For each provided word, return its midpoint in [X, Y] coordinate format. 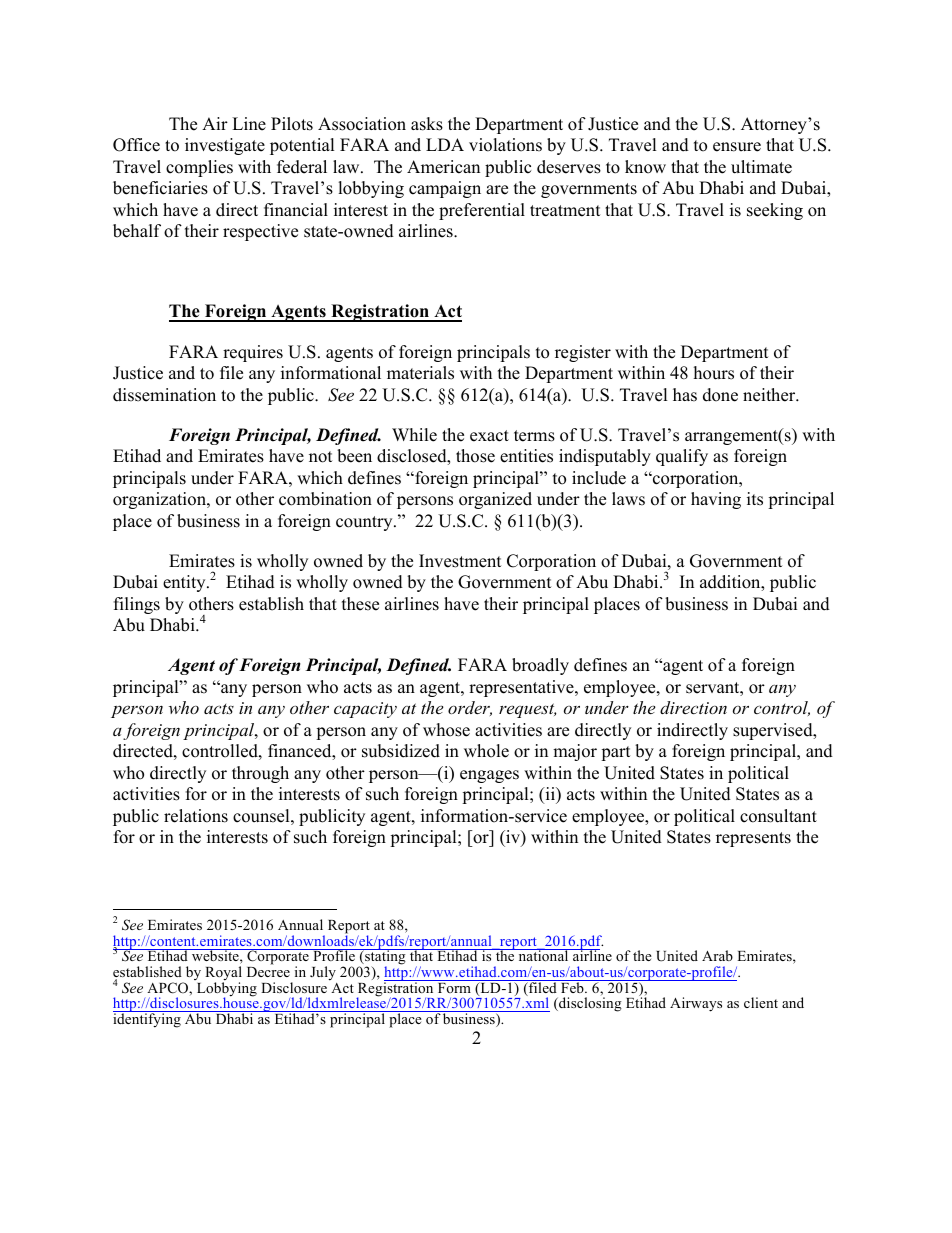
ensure [737, 147]
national [543, 955]
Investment [460, 561]
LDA [445, 144]
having [716, 500]
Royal [223, 974]
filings [137, 605]
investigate [225, 146]
